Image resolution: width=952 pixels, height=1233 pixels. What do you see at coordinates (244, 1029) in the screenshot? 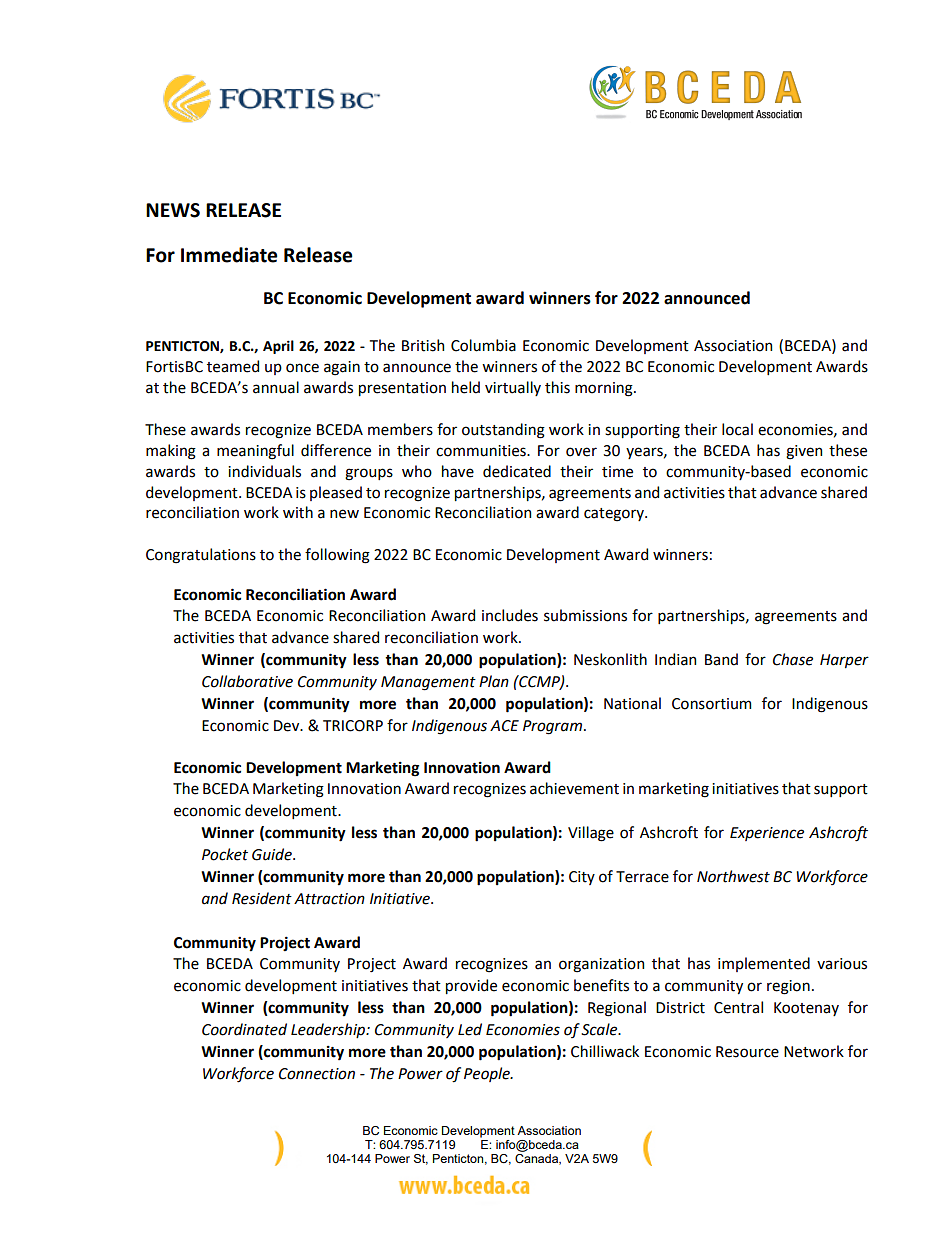
I see `Coordinated` at bounding box center [244, 1029].
